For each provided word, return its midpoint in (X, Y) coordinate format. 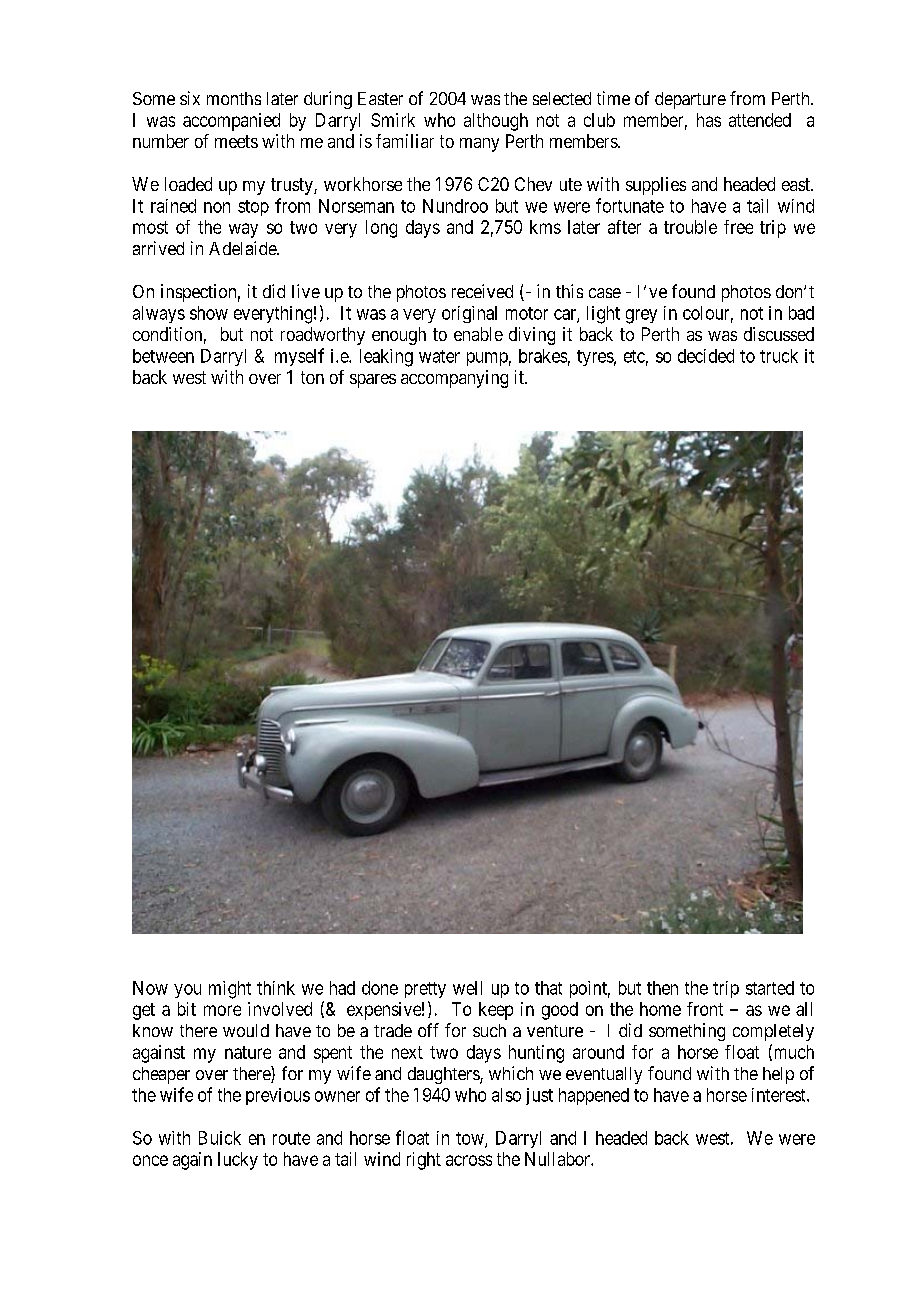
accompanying (454, 379)
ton (312, 377)
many (479, 145)
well (467, 988)
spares (373, 381)
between (163, 356)
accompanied (231, 122)
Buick (220, 1138)
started (770, 988)
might (230, 990)
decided (706, 356)
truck (779, 356)
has (709, 120)
